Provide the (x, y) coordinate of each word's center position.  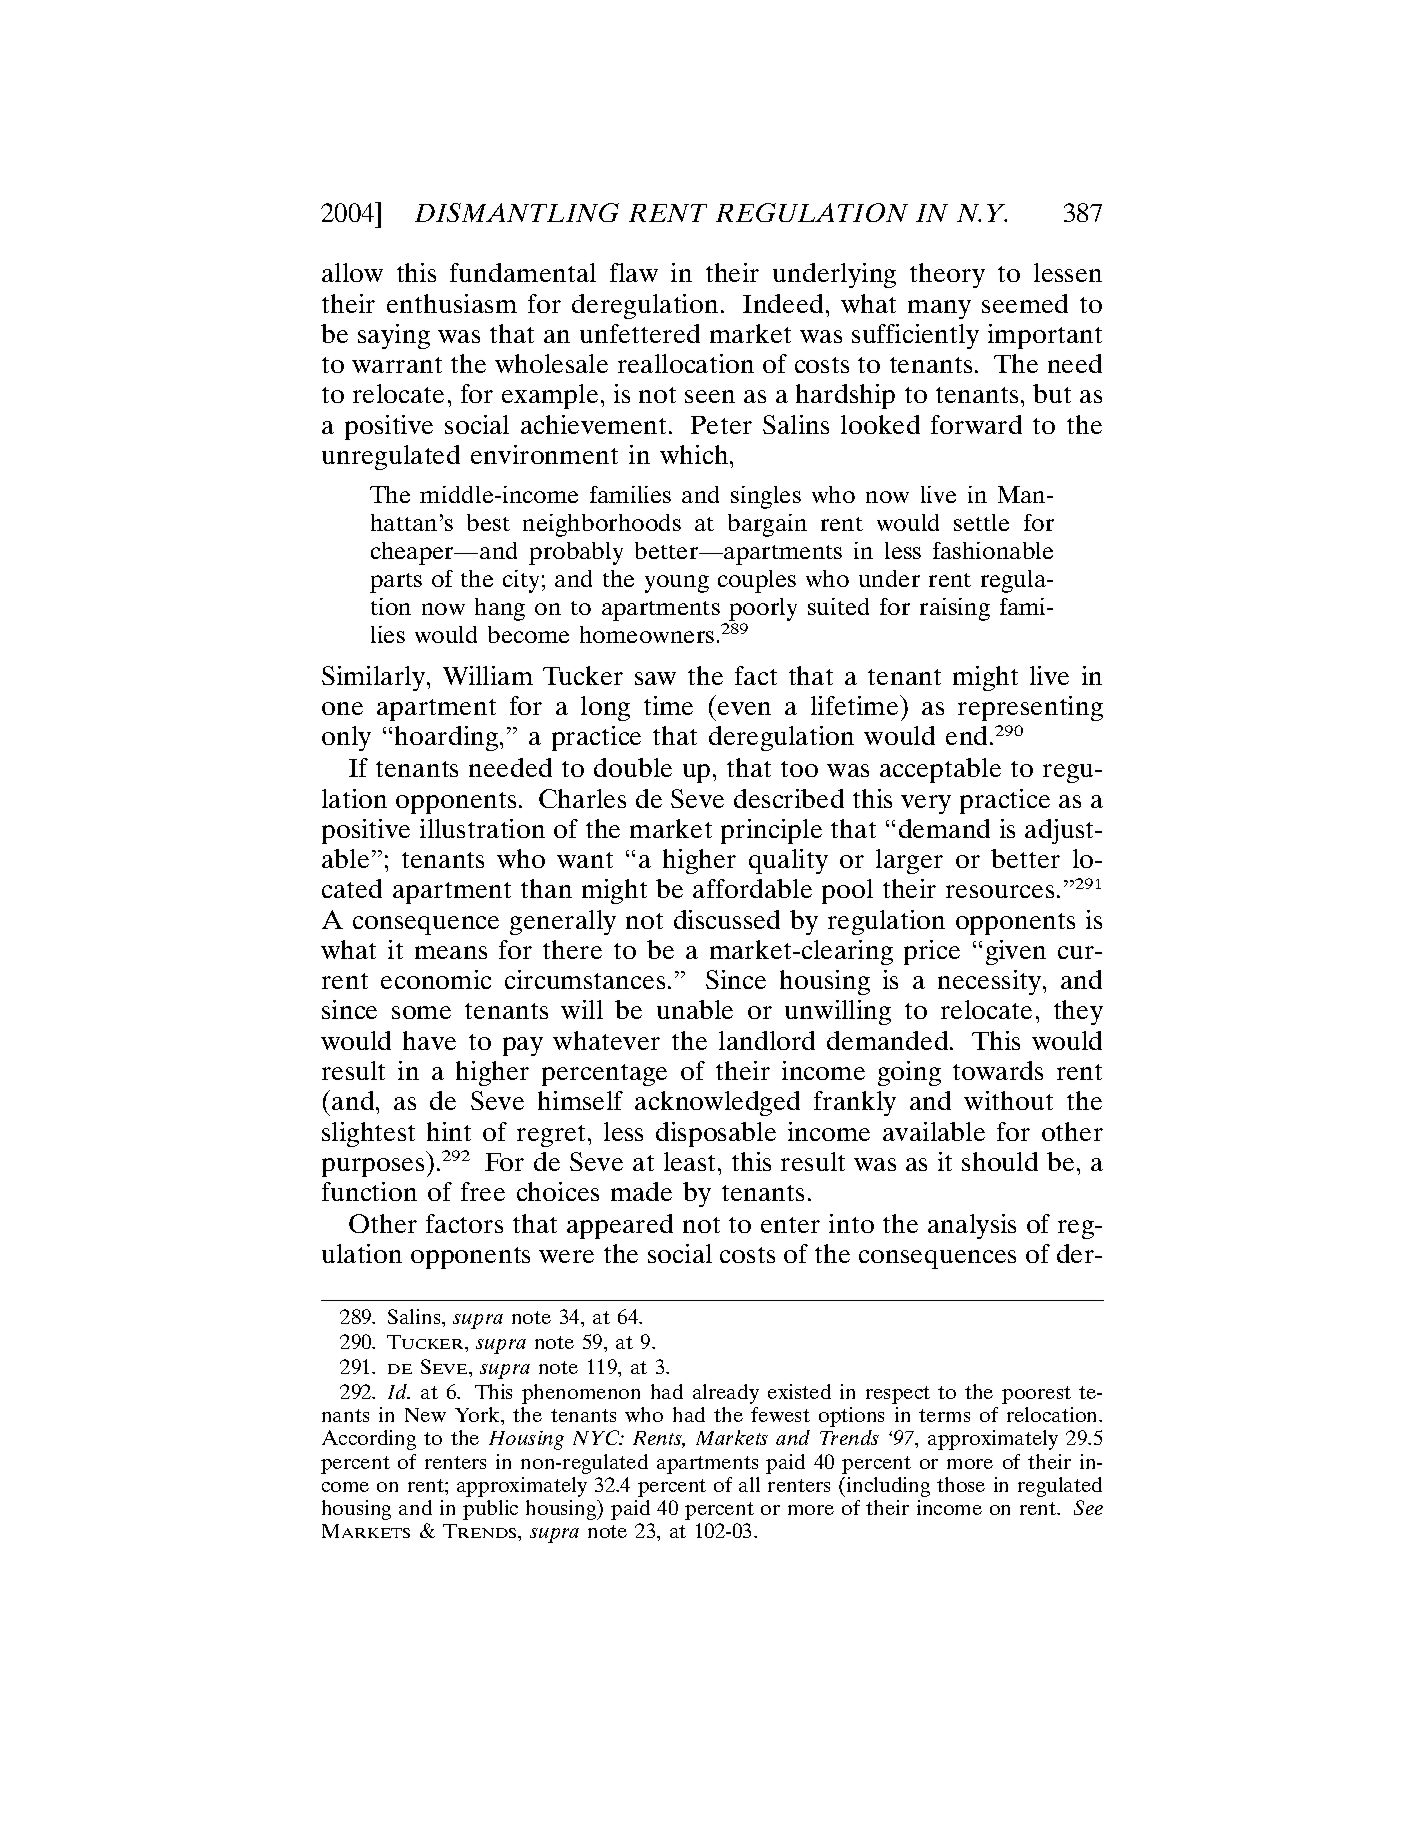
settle (981, 522)
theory (947, 275)
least (691, 1161)
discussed (727, 919)
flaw (634, 272)
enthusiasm (452, 303)
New (425, 1415)
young (677, 584)
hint (449, 1131)
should (1000, 1161)
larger (909, 861)
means (451, 952)
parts (396, 583)
